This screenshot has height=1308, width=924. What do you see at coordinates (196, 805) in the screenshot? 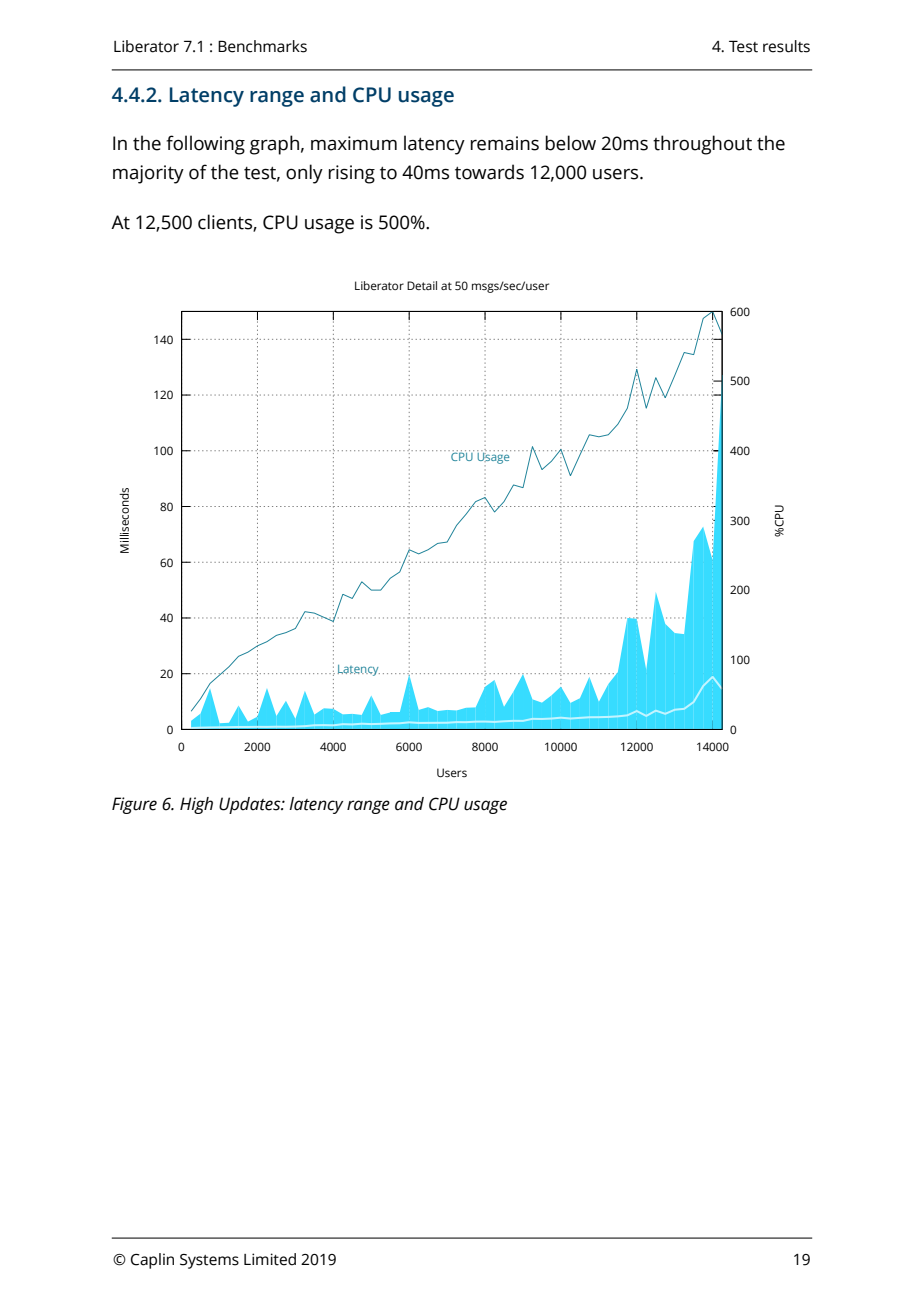
I see `High` at bounding box center [196, 805].
